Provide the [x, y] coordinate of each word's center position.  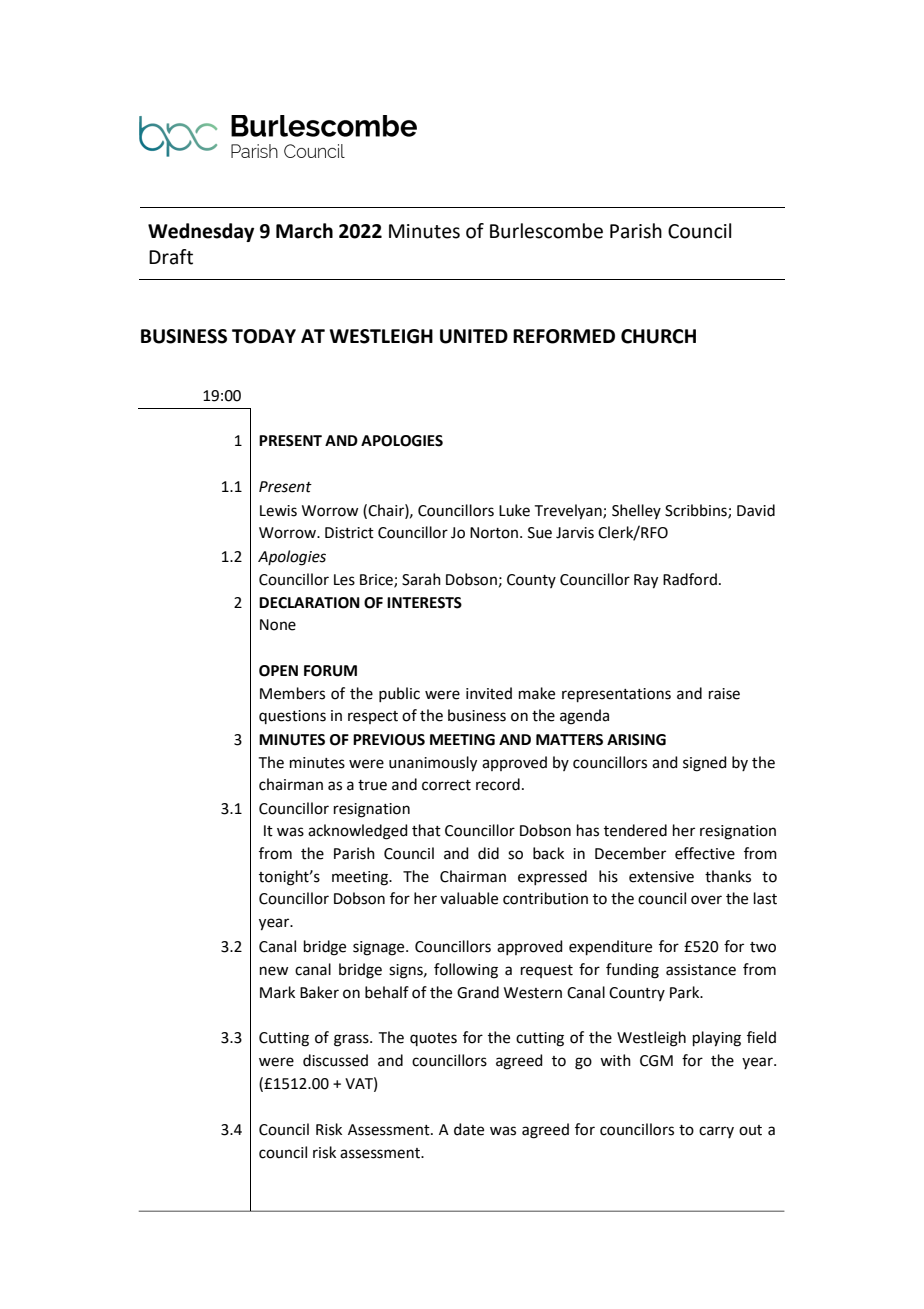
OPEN [278, 671]
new [274, 971]
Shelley [636, 511]
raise [724, 694]
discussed [335, 1060]
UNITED [474, 336]
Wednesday [201, 232]
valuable [469, 898]
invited [489, 693]
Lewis [278, 511]
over [706, 900]
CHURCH [658, 336]
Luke [514, 510]
